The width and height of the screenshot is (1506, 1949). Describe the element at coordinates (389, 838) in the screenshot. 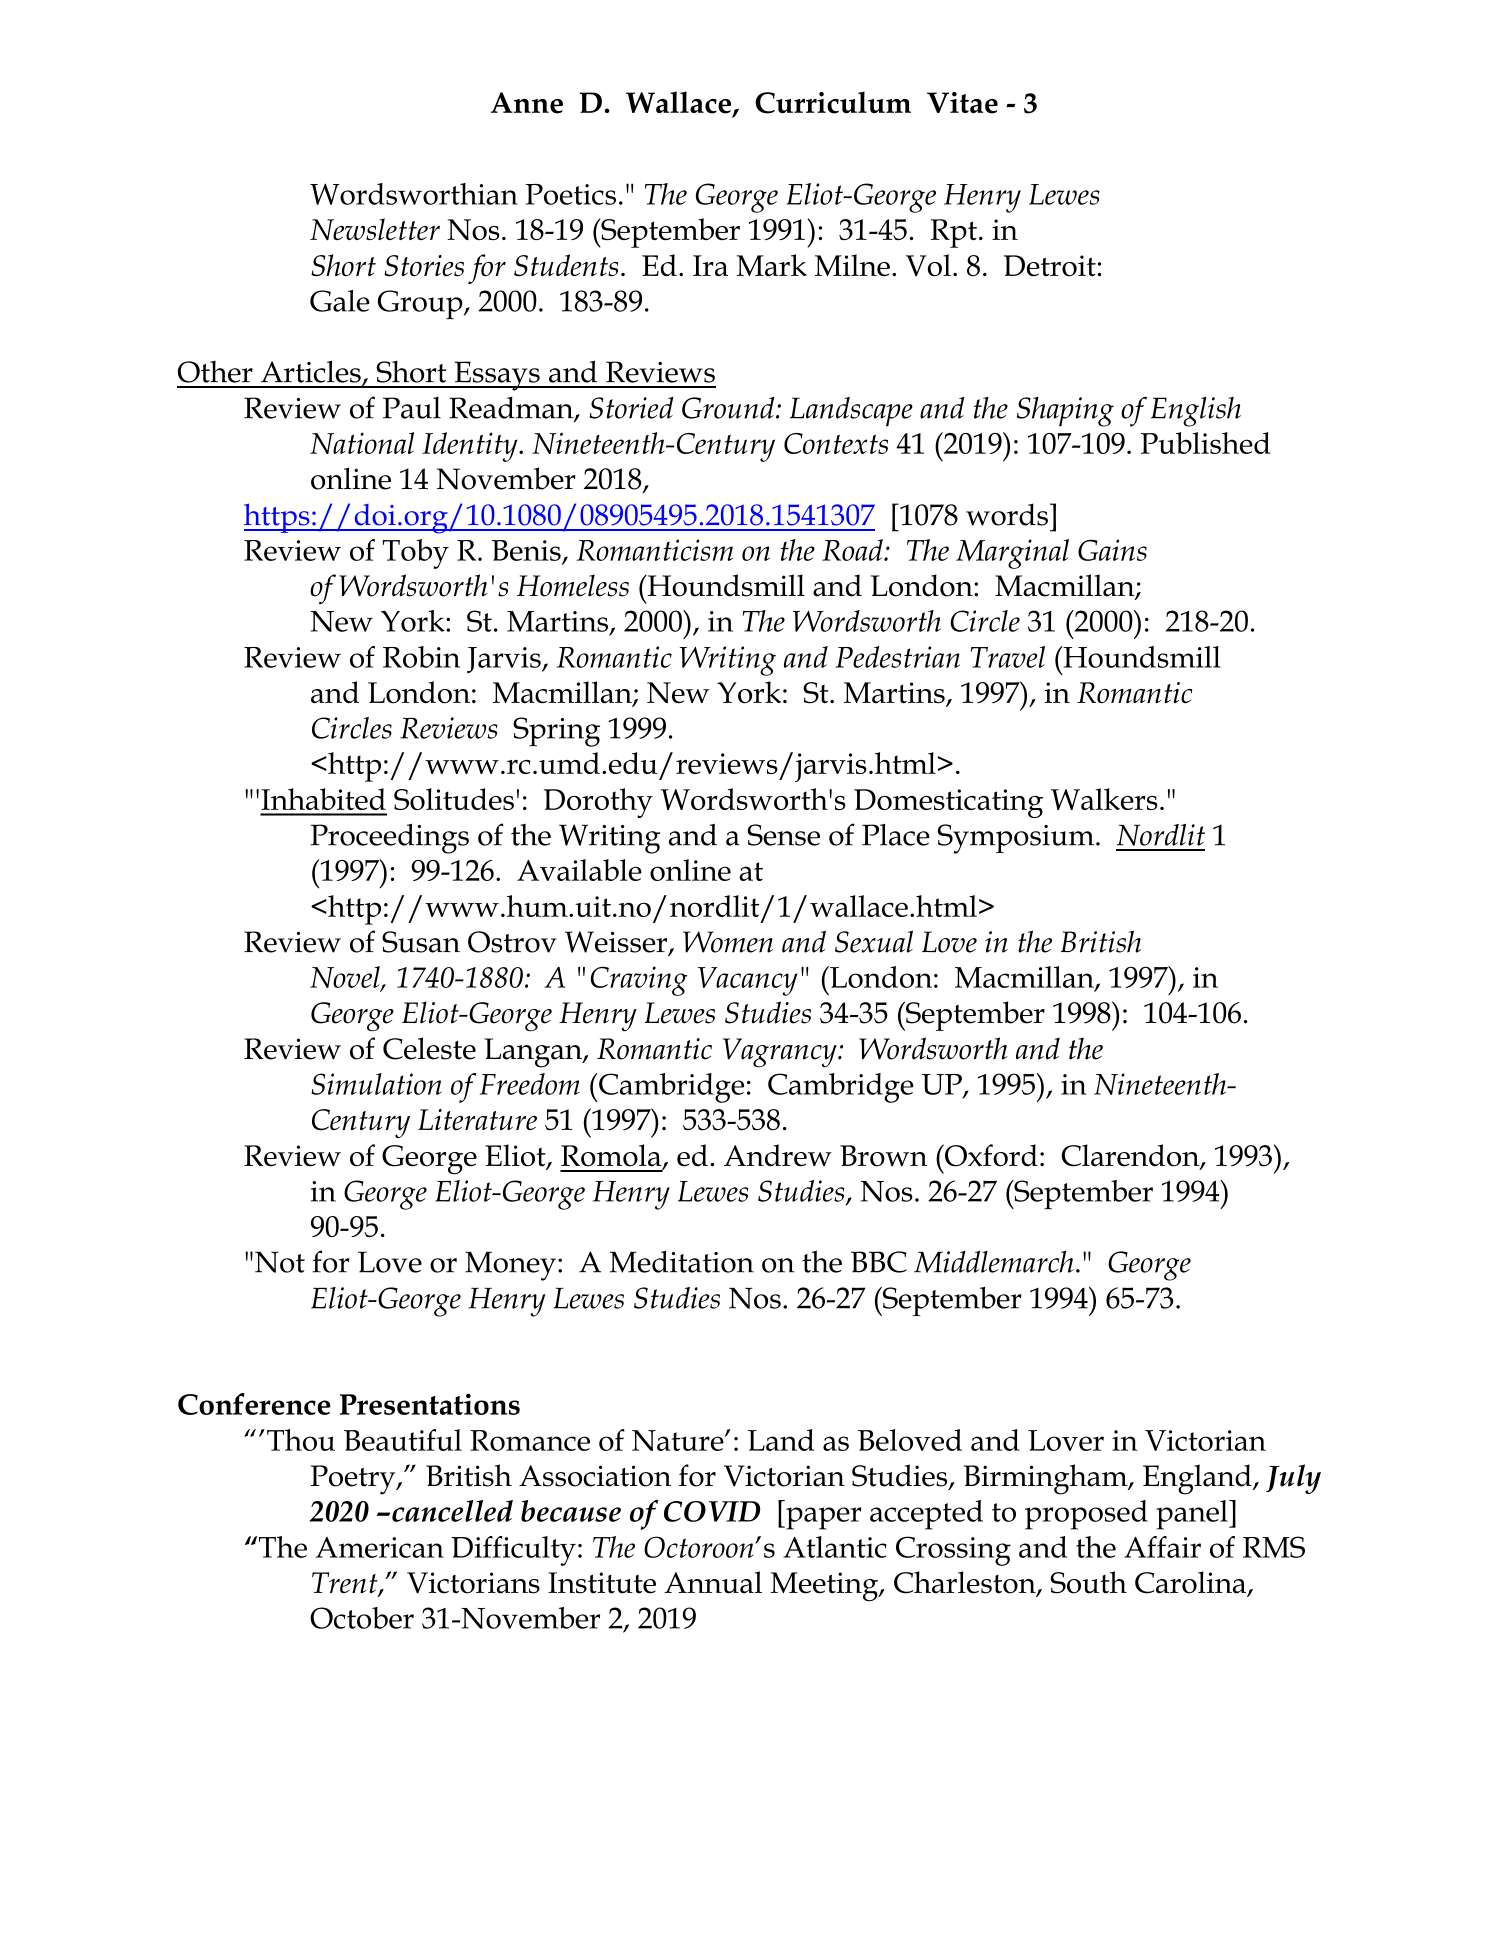

I see `Proceedings` at that location.
